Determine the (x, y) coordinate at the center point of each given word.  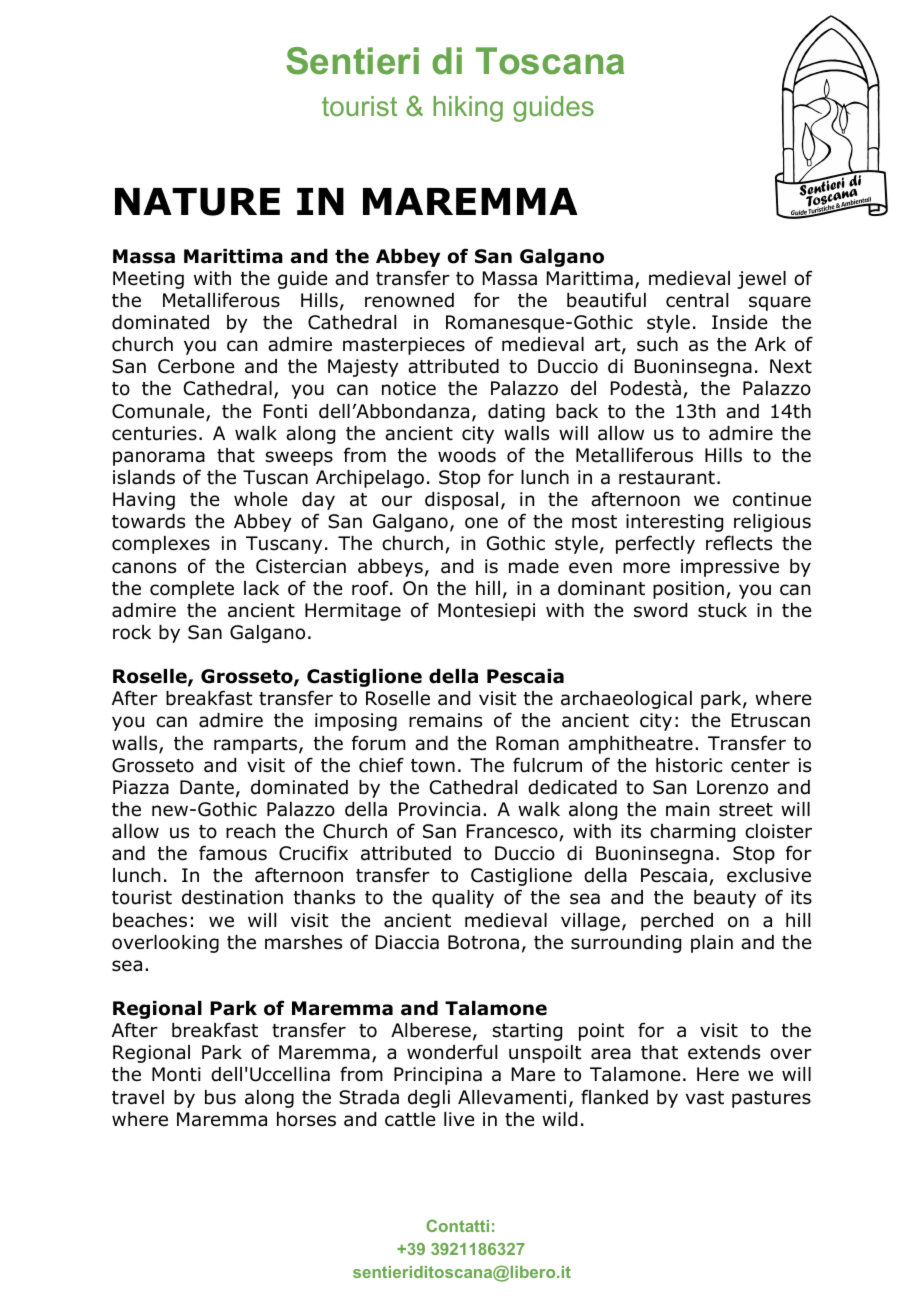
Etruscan (771, 720)
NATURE (197, 202)
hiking (468, 109)
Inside (739, 322)
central (697, 300)
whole (260, 499)
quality (463, 899)
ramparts (255, 745)
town (433, 766)
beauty (725, 899)
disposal (461, 501)
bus (220, 1097)
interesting (674, 523)
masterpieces (404, 346)
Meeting (148, 280)
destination (232, 897)
